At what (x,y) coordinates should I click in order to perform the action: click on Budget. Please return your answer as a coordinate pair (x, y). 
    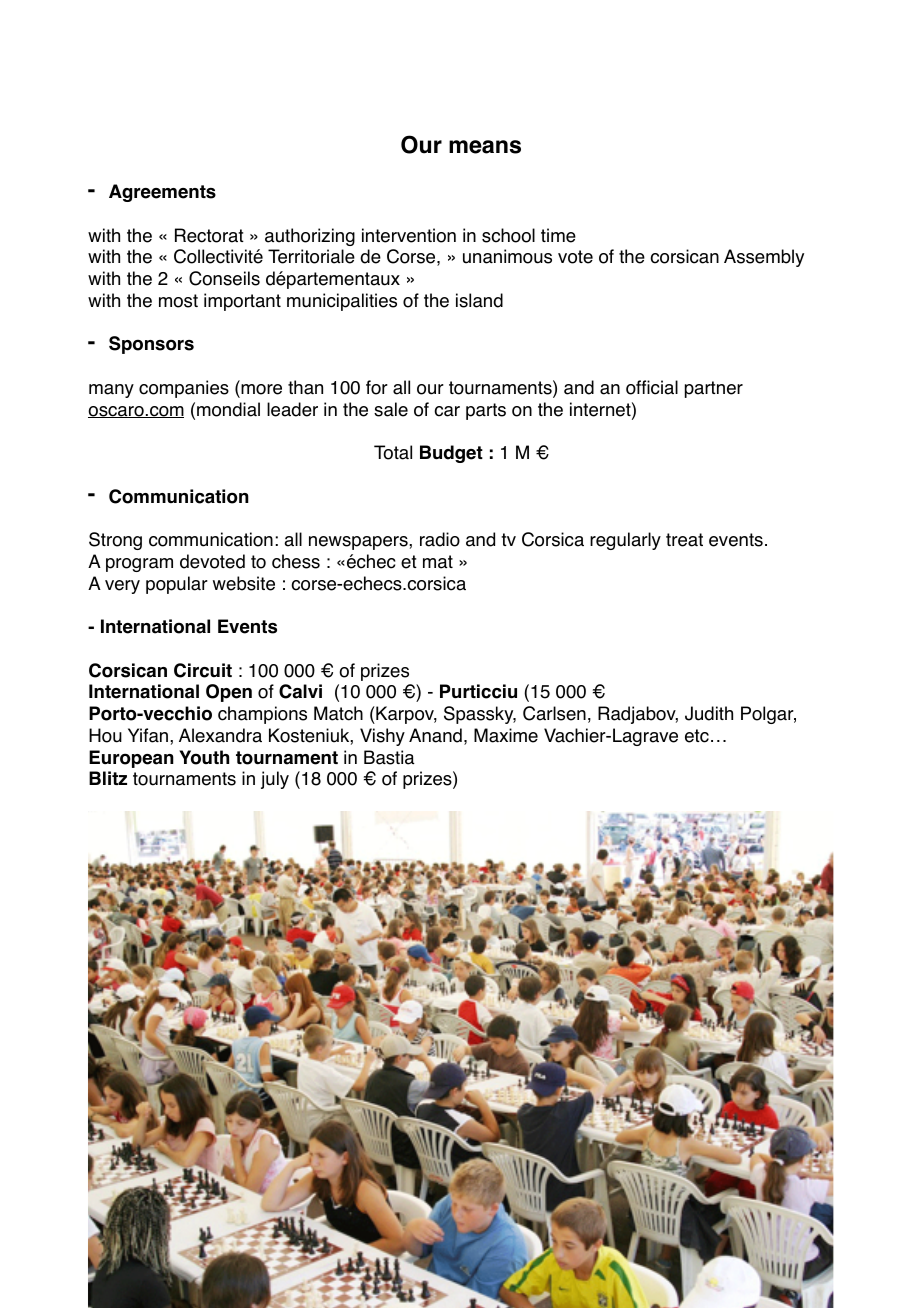
    Looking at the image, I should click on (451, 454).
